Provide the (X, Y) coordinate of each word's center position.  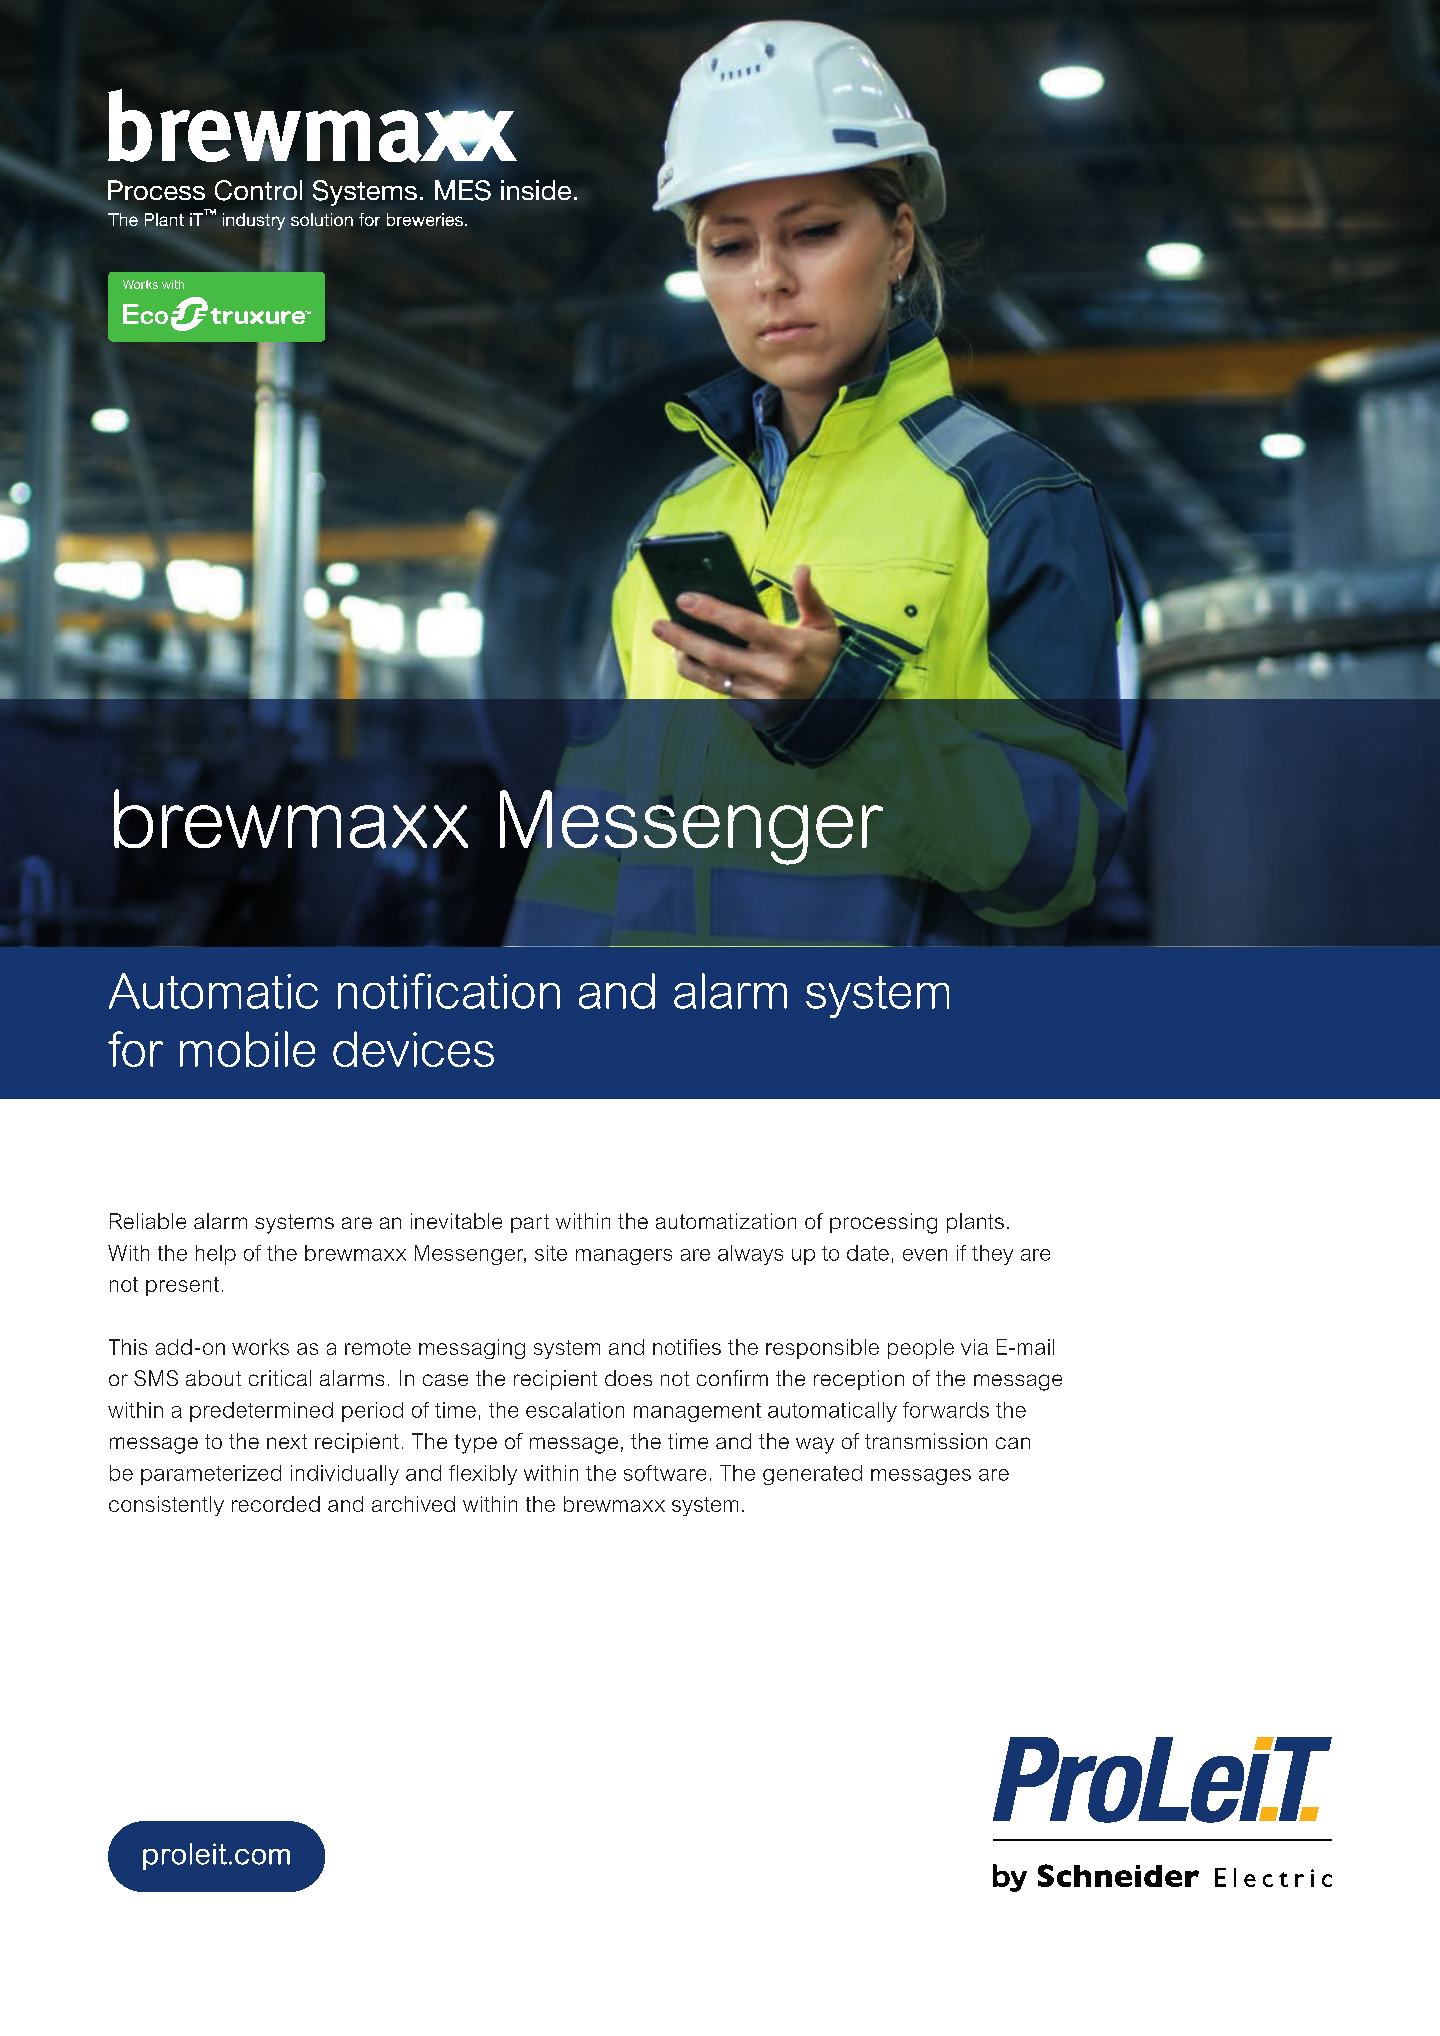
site (551, 1253)
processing (883, 1223)
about (213, 1378)
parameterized (211, 1475)
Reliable (148, 1221)
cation (498, 991)
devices (413, 1049)
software (665, 1473)
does (628, 1378)
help (216, 1255)
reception (859, 1380)
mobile (247, 1049)
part (530, 1223)
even (925, 1255)
